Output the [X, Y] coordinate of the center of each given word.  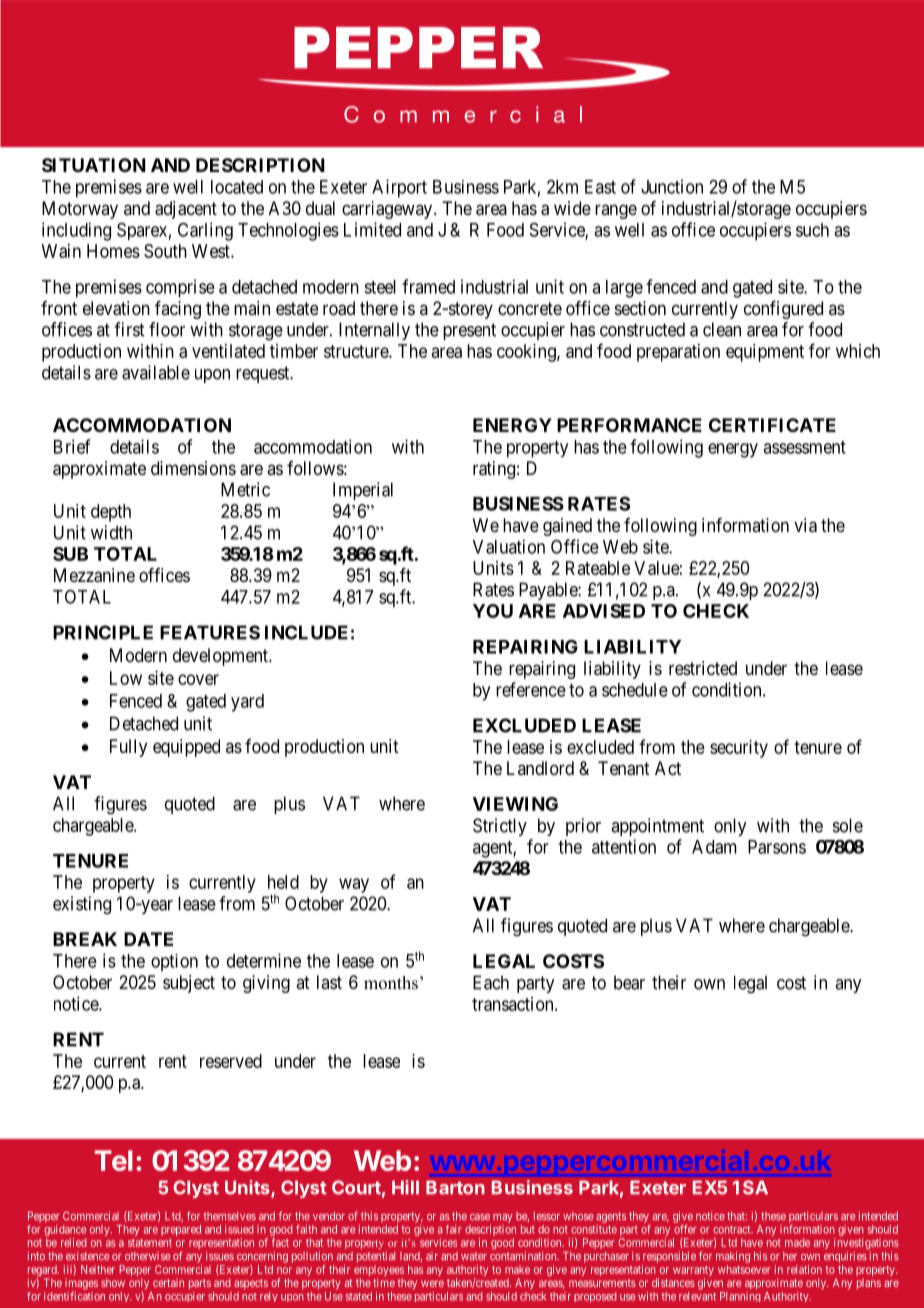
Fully [128, 748]
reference [531, 689]
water [474, 1256]
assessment [804, 447]
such [812, 230]
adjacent [186, 210]
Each [491, 982]
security [739, 749]
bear [629, 982]
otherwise [147, 1256]
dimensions [193, 468]
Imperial [363, 491]
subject [189, 984]
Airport [399, 188]
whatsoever [744, 1269]
